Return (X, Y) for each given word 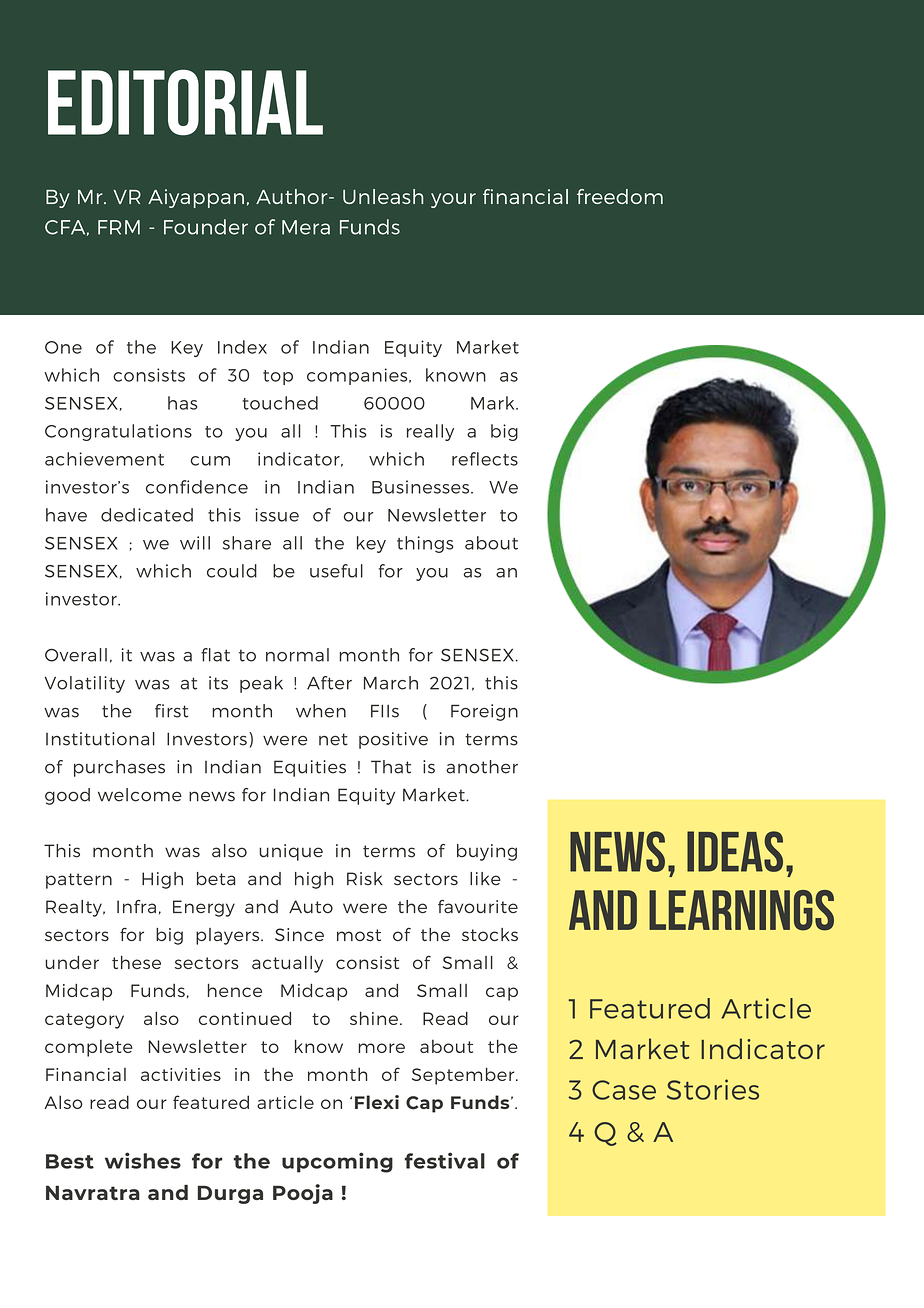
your (453, 200)
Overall (76, 655)
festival (445, 1160)
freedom (620, 196)
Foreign (484, 712)
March (391, 683)
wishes (143, 1160)
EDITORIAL (185, 102)
